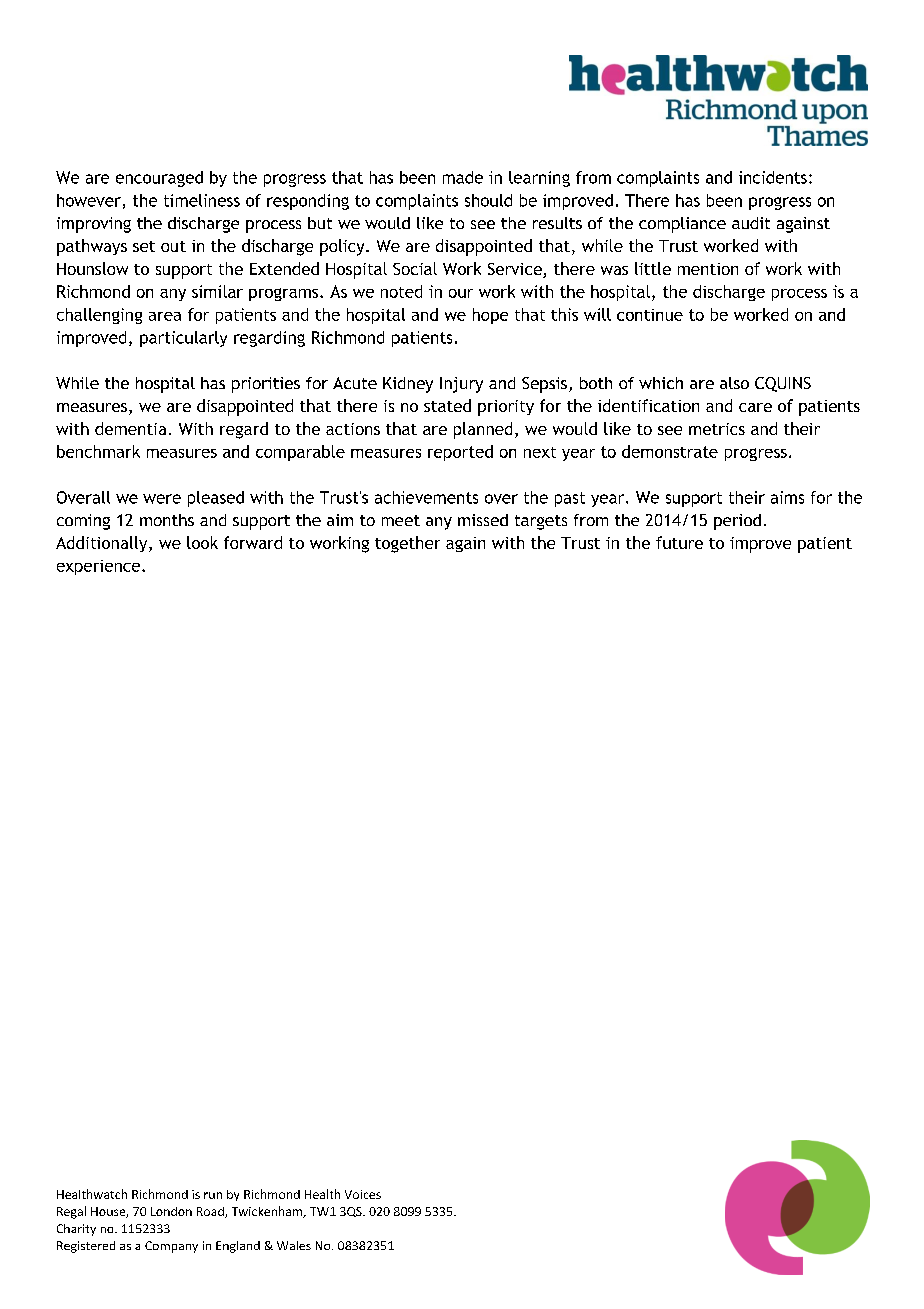  Describe the element at coordinates (679, 542) in the page. I see `future` at that location.
